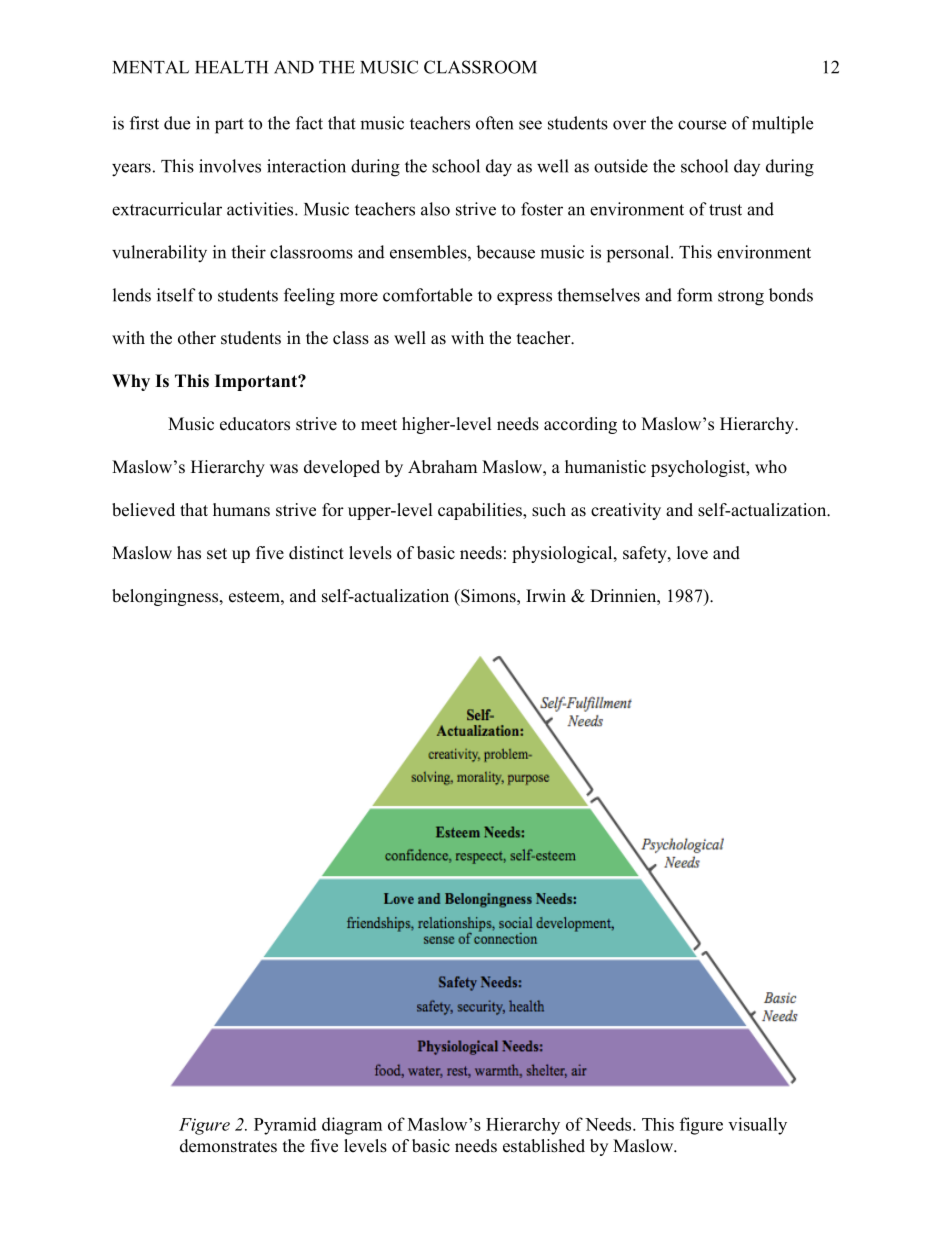  I want to click on demonstrates, so click(228, 1146).
